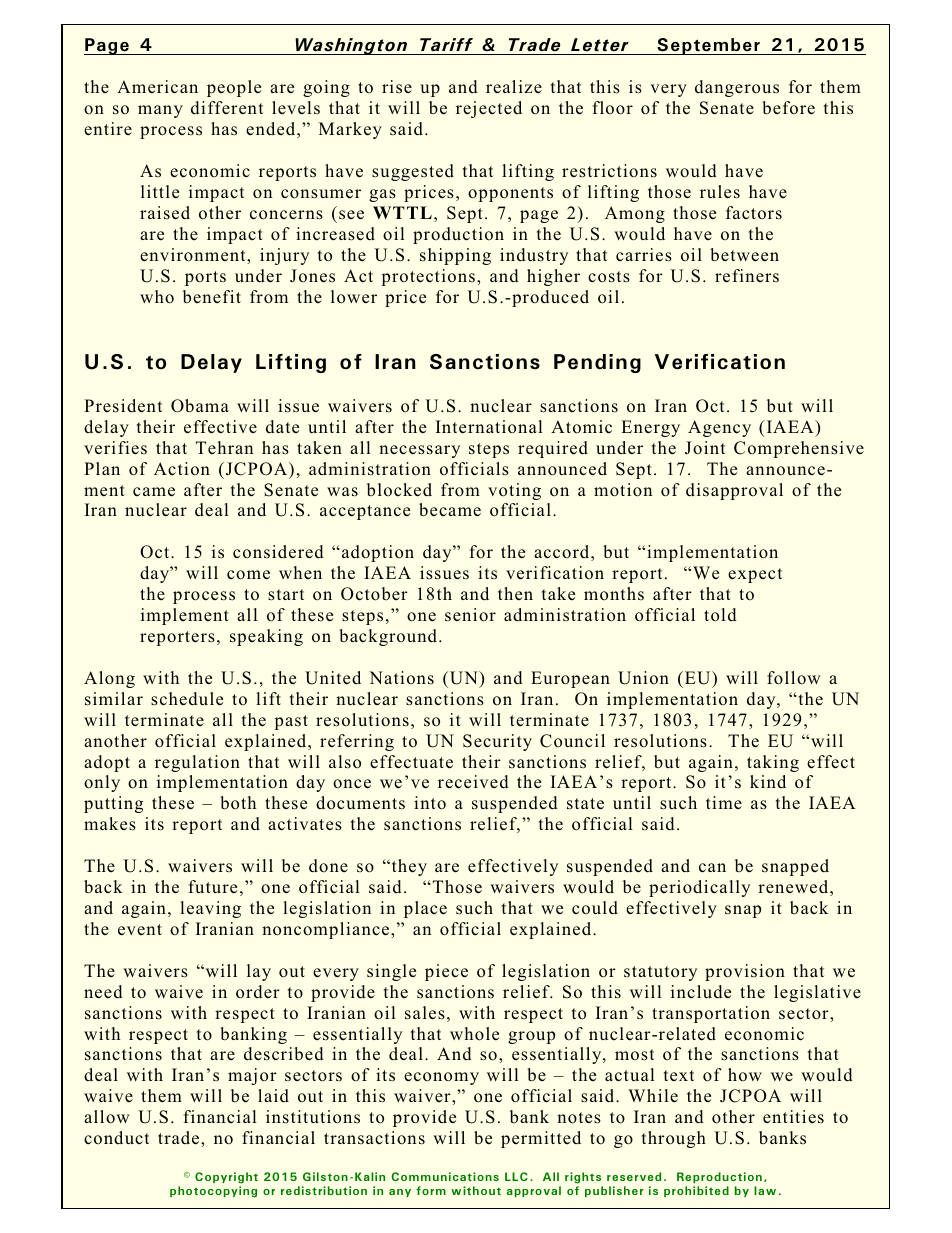 This page has height=1233, width=952. Describe the element at coordinates (266, 637) in the page. I see `speaking` at that location.
